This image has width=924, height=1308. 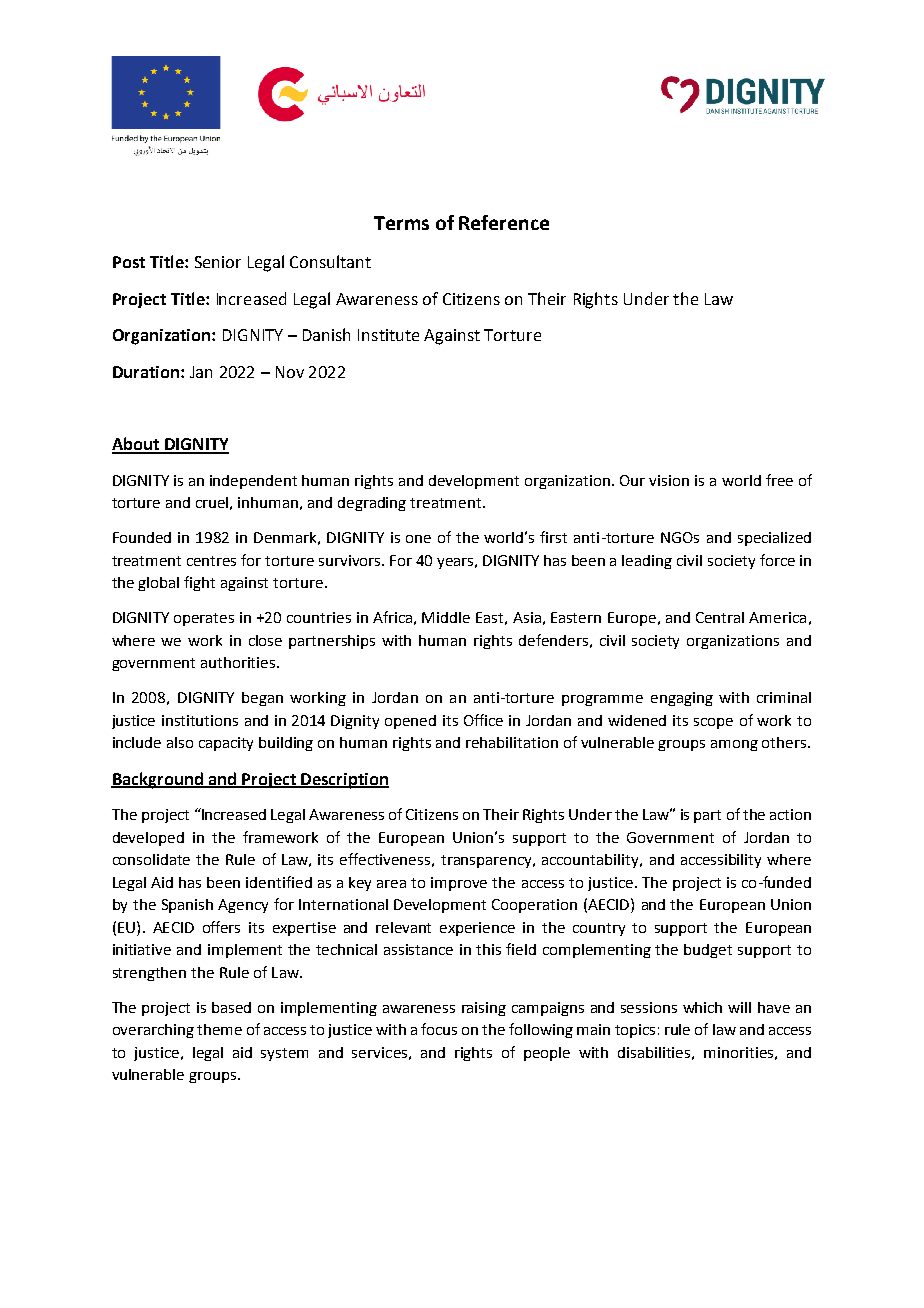 I want to click on Reference, so click(x=504, y=222).
